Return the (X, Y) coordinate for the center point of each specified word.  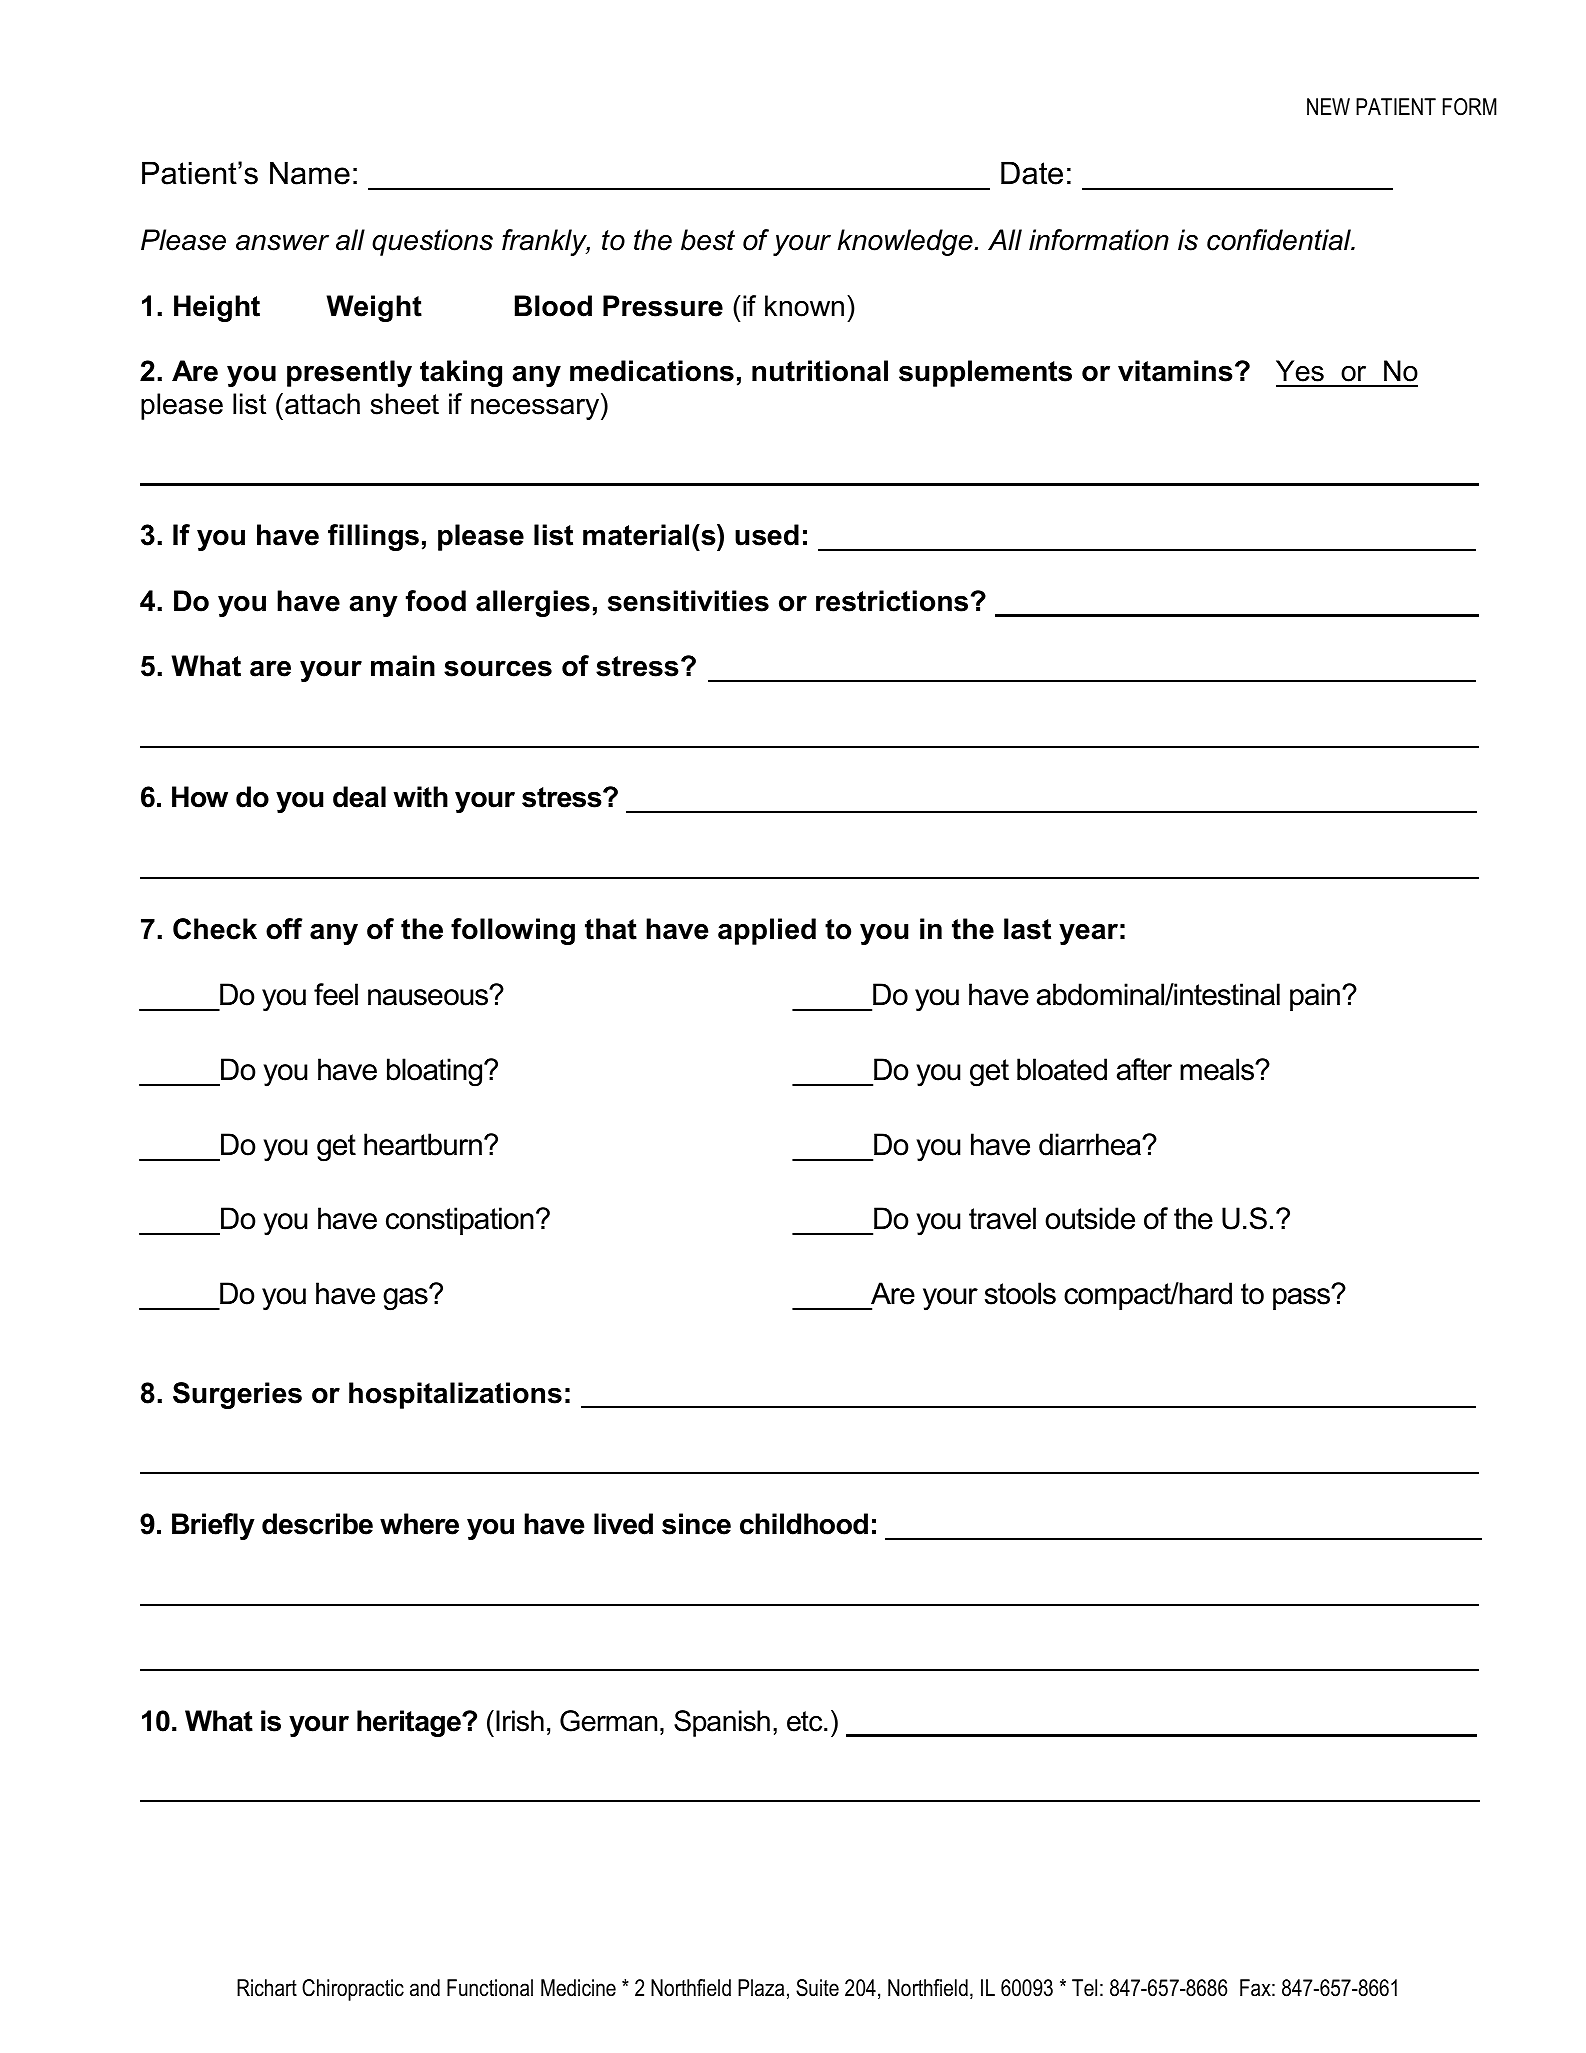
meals (1218, 1069)
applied (767, 931)
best (708, 240)
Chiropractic (353, 1990)
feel (336, 994)
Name (310, 173)
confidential (1280, 240)
